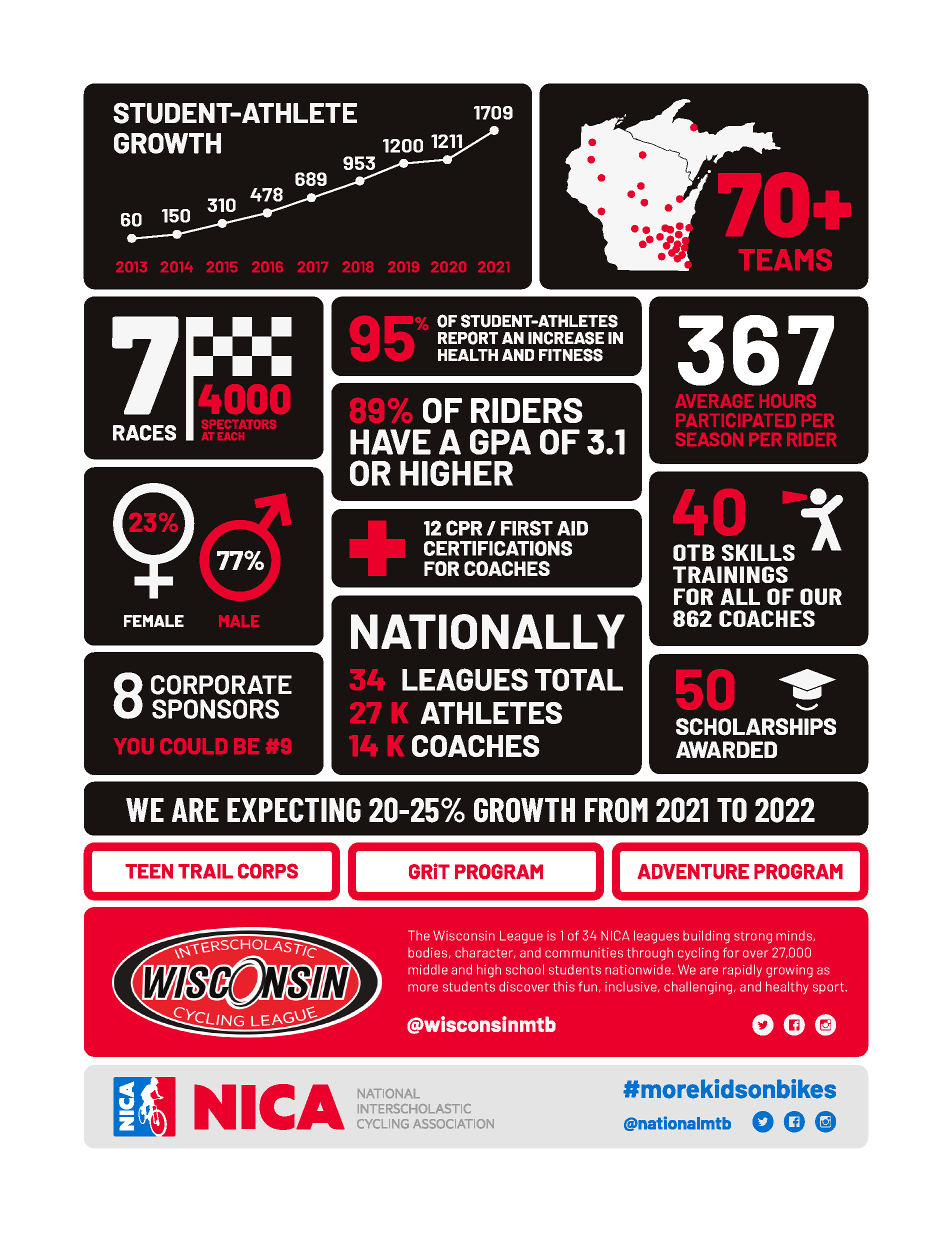 The width and height of the screenshot is (952, 1233). What do you see at coordinates (758, 552) in the screenshot?
I see `SKILLS` at bounding box center [758, 552].
